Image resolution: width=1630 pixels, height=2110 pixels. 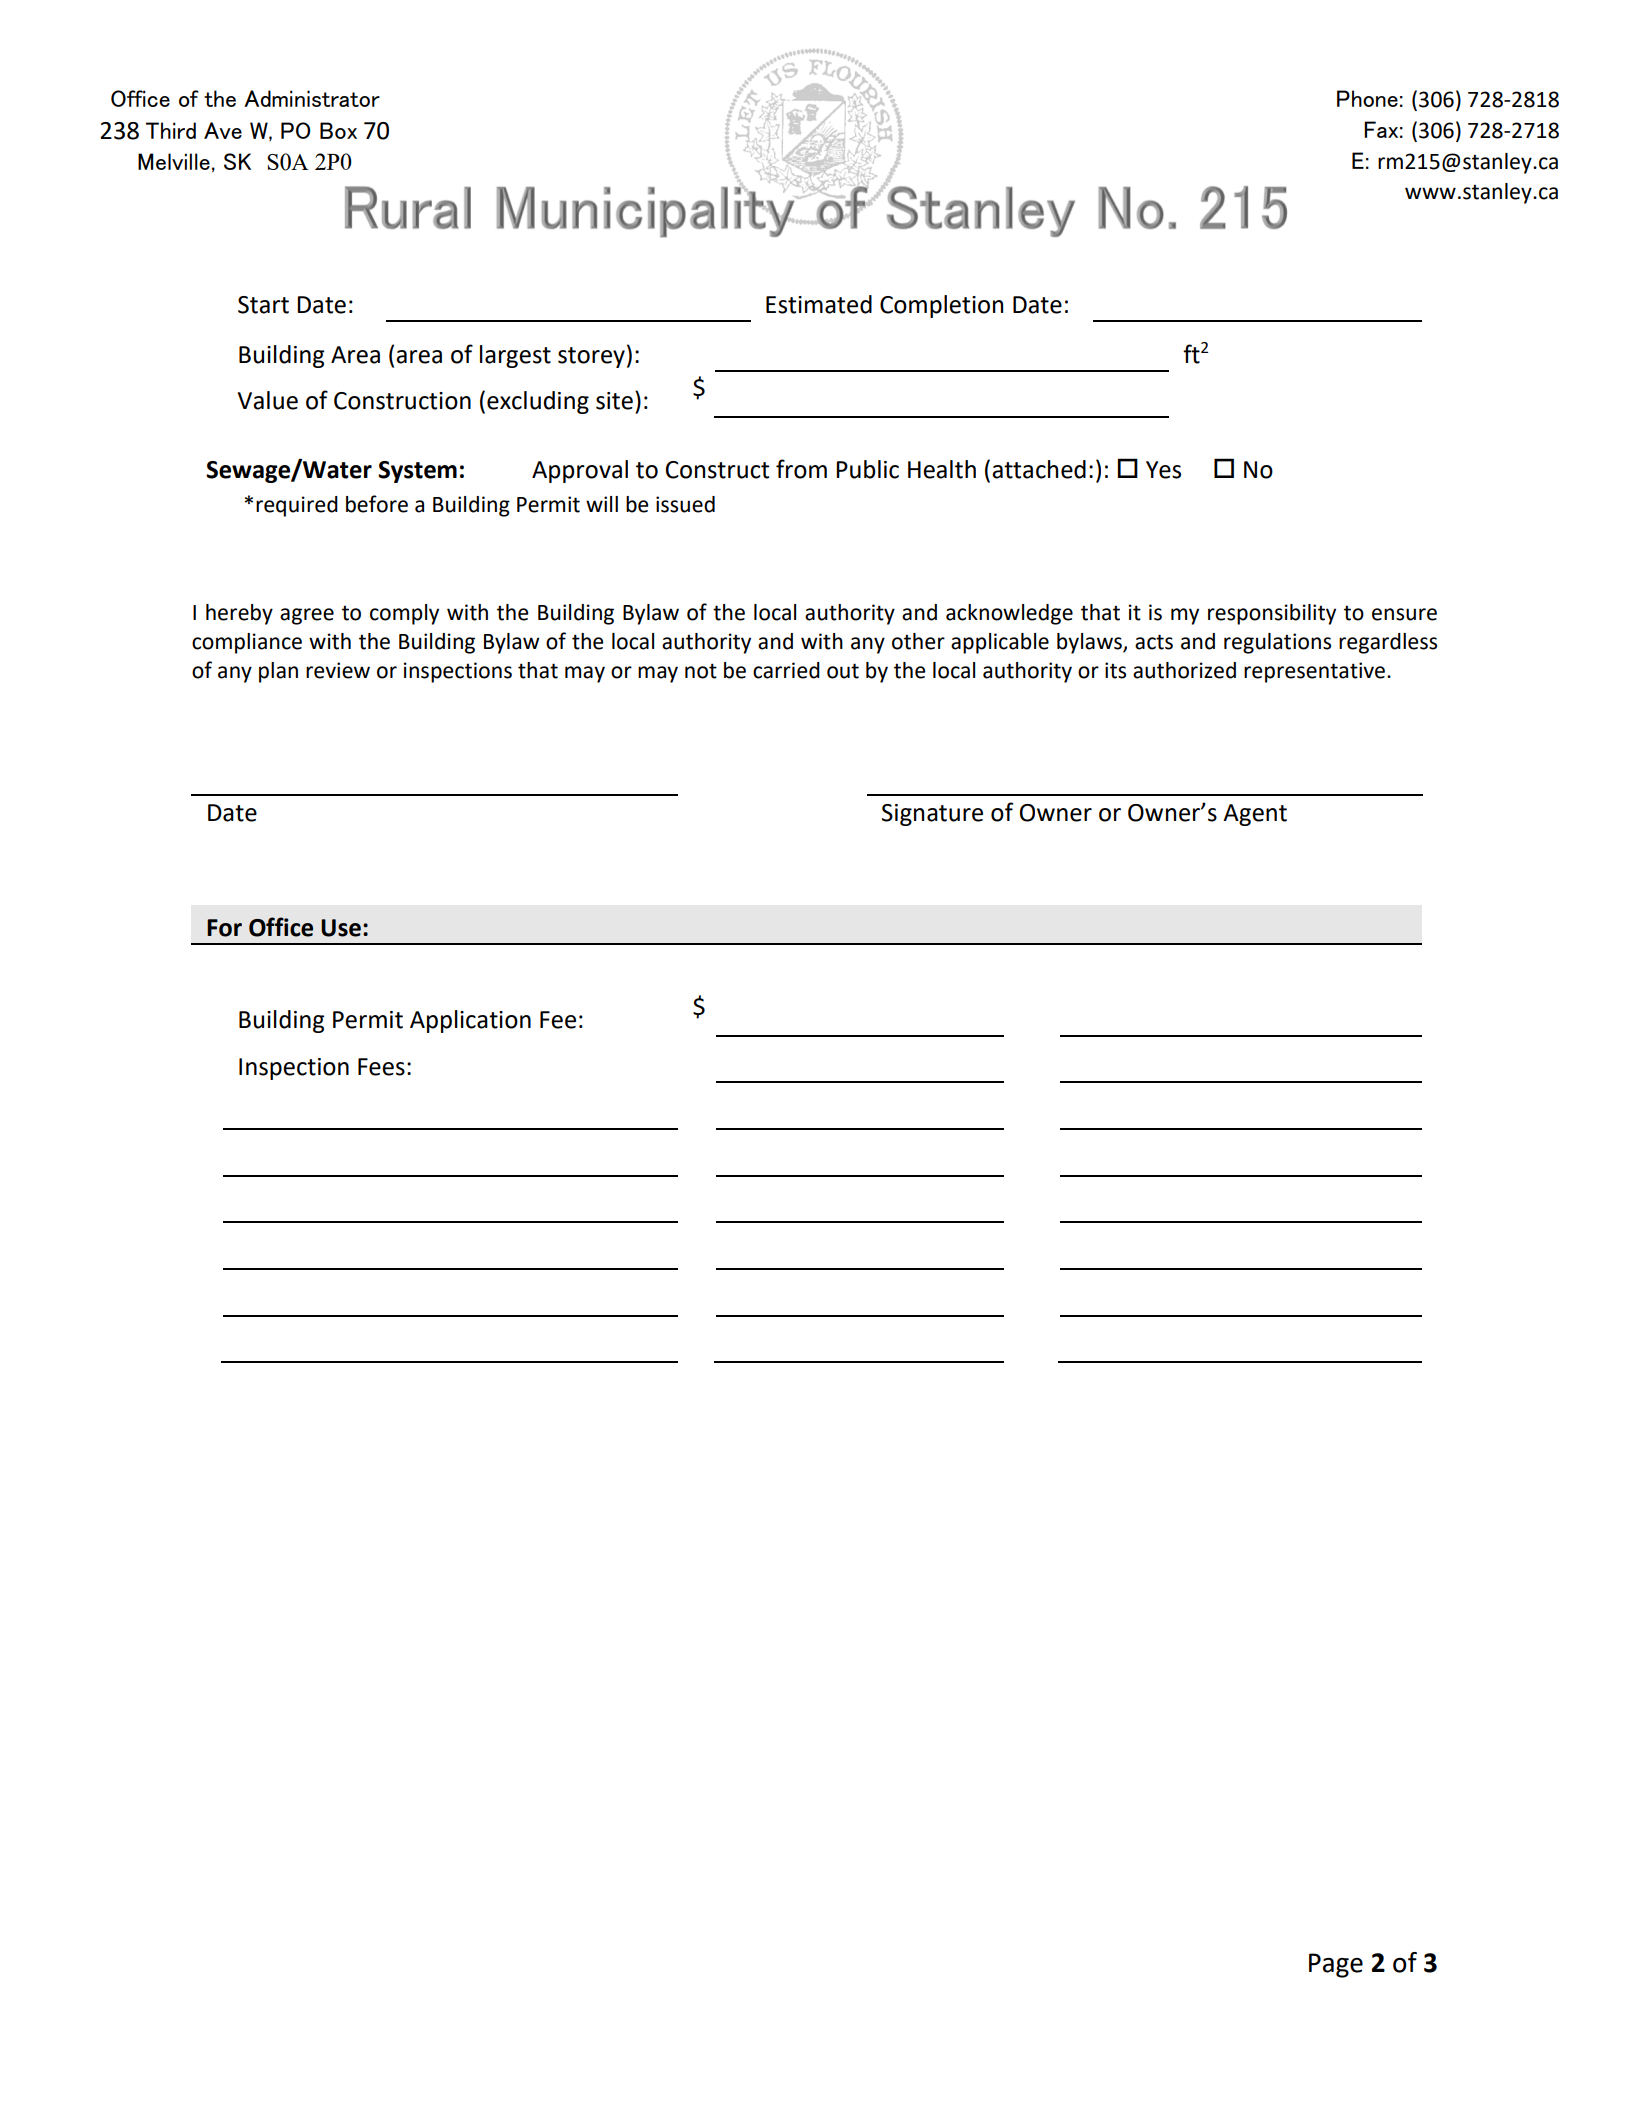 I want to click on Box, so click(x=338, y=130).
